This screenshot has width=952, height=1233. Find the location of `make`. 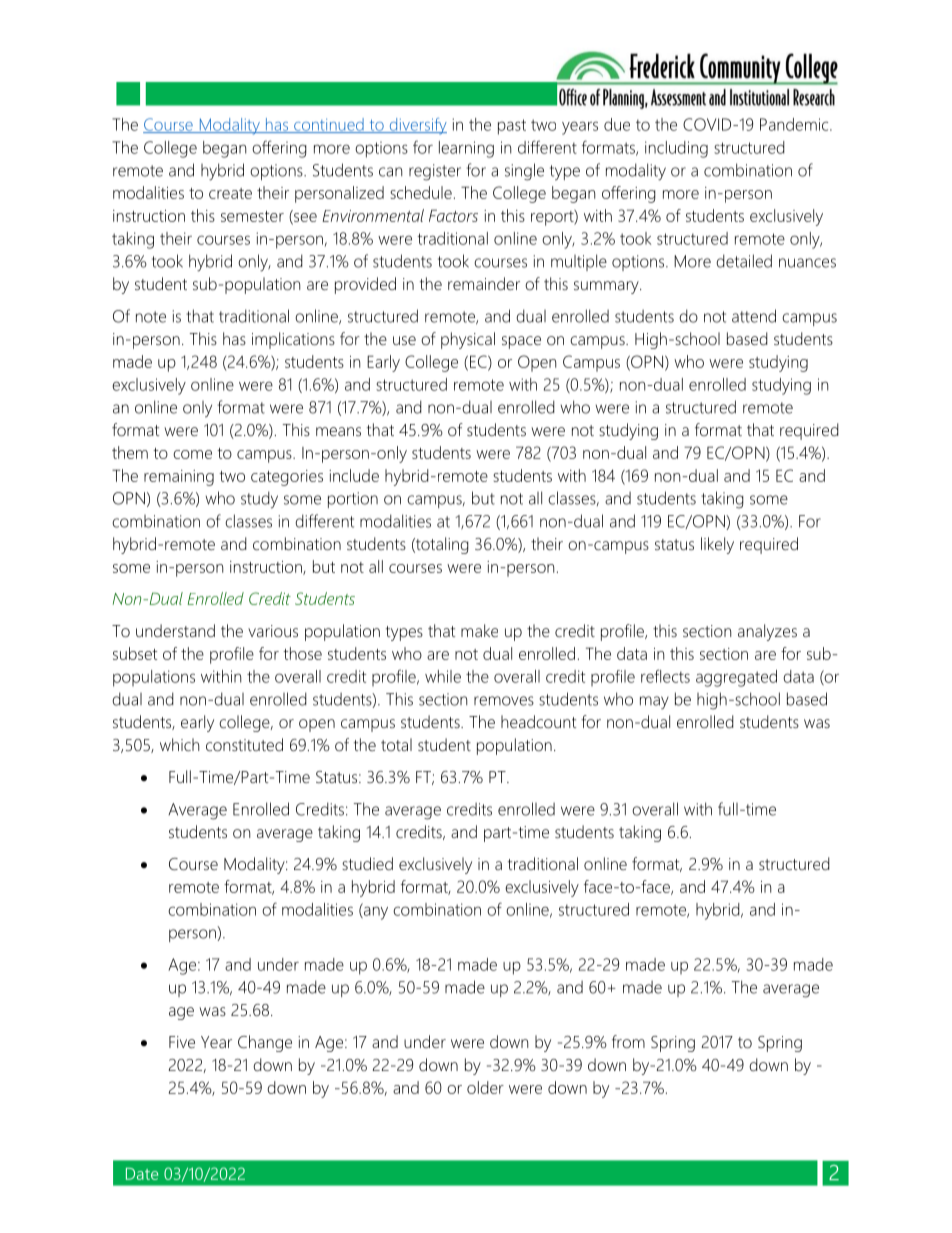

make is located at coordinates (479, 630).
